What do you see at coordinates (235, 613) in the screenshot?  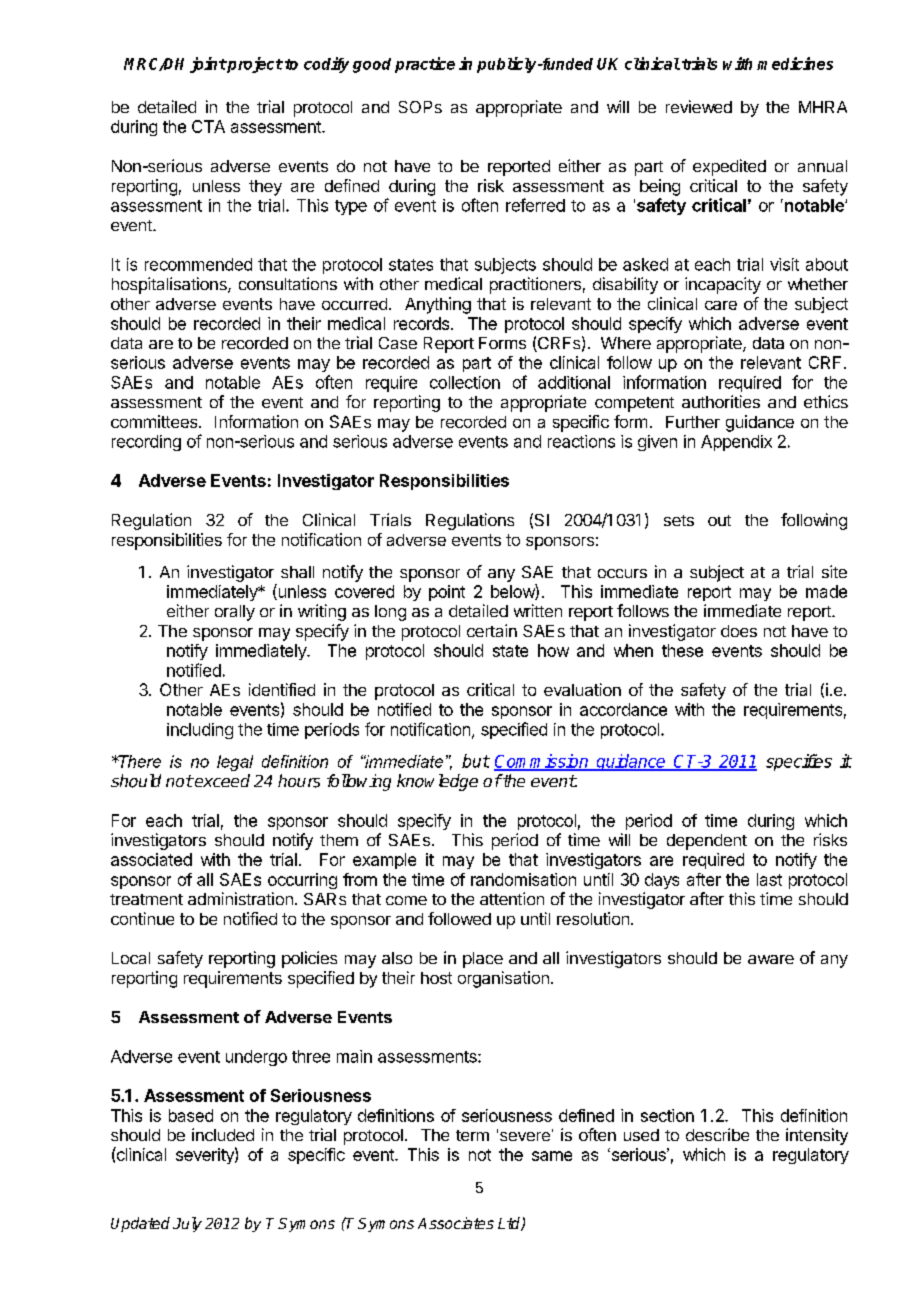 I see `orally` at bounding box center [235, 613].
